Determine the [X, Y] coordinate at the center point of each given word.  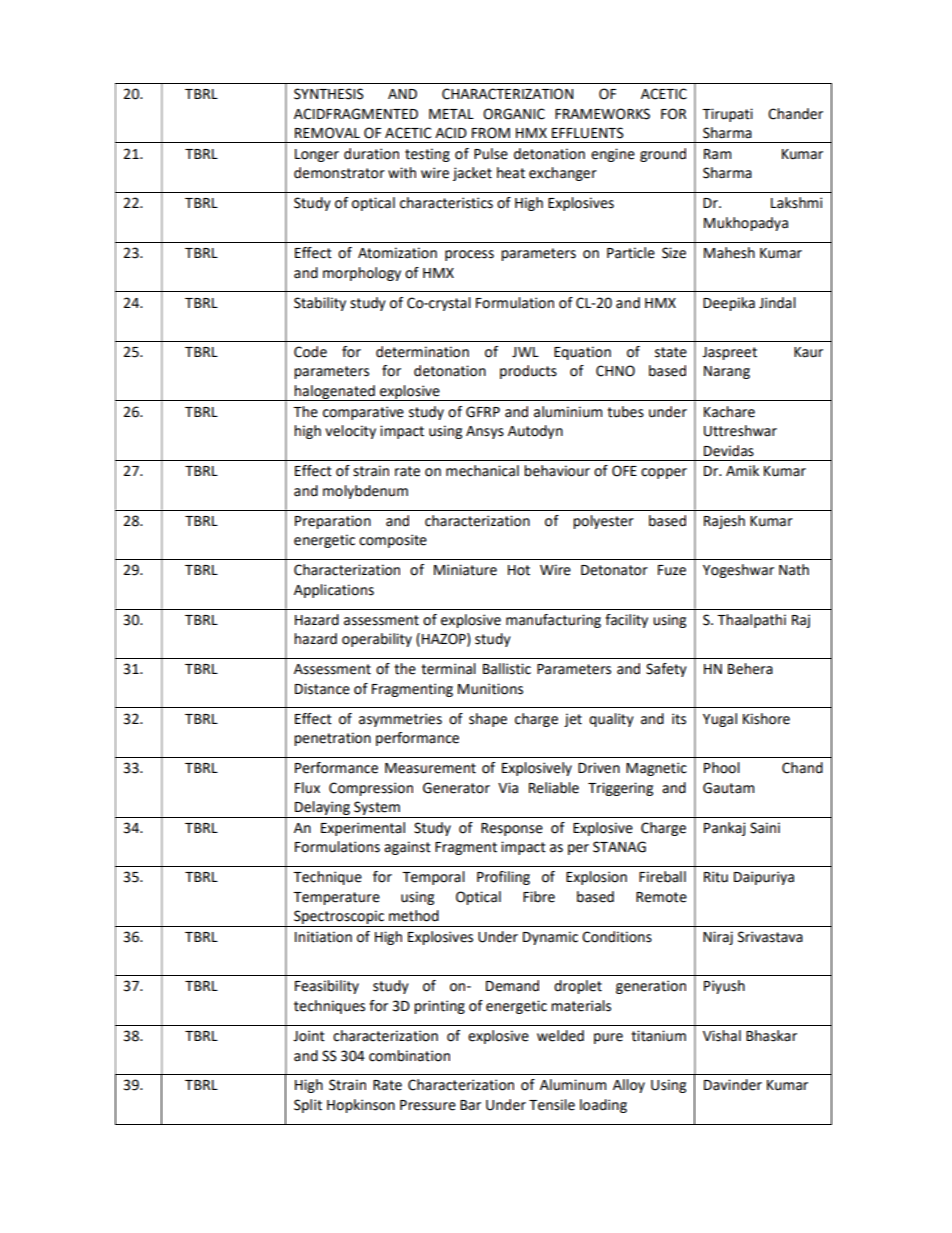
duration [371, 154]
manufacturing [553, 621]
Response [512, 829]
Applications [334, 591]
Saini [765, 828]
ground [663, 155]
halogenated [335, 393]
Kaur [808, 352]
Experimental [363, 829]
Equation [582, 353]
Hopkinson [361, 1106]
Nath [794, 570]
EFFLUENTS [588, 133]
